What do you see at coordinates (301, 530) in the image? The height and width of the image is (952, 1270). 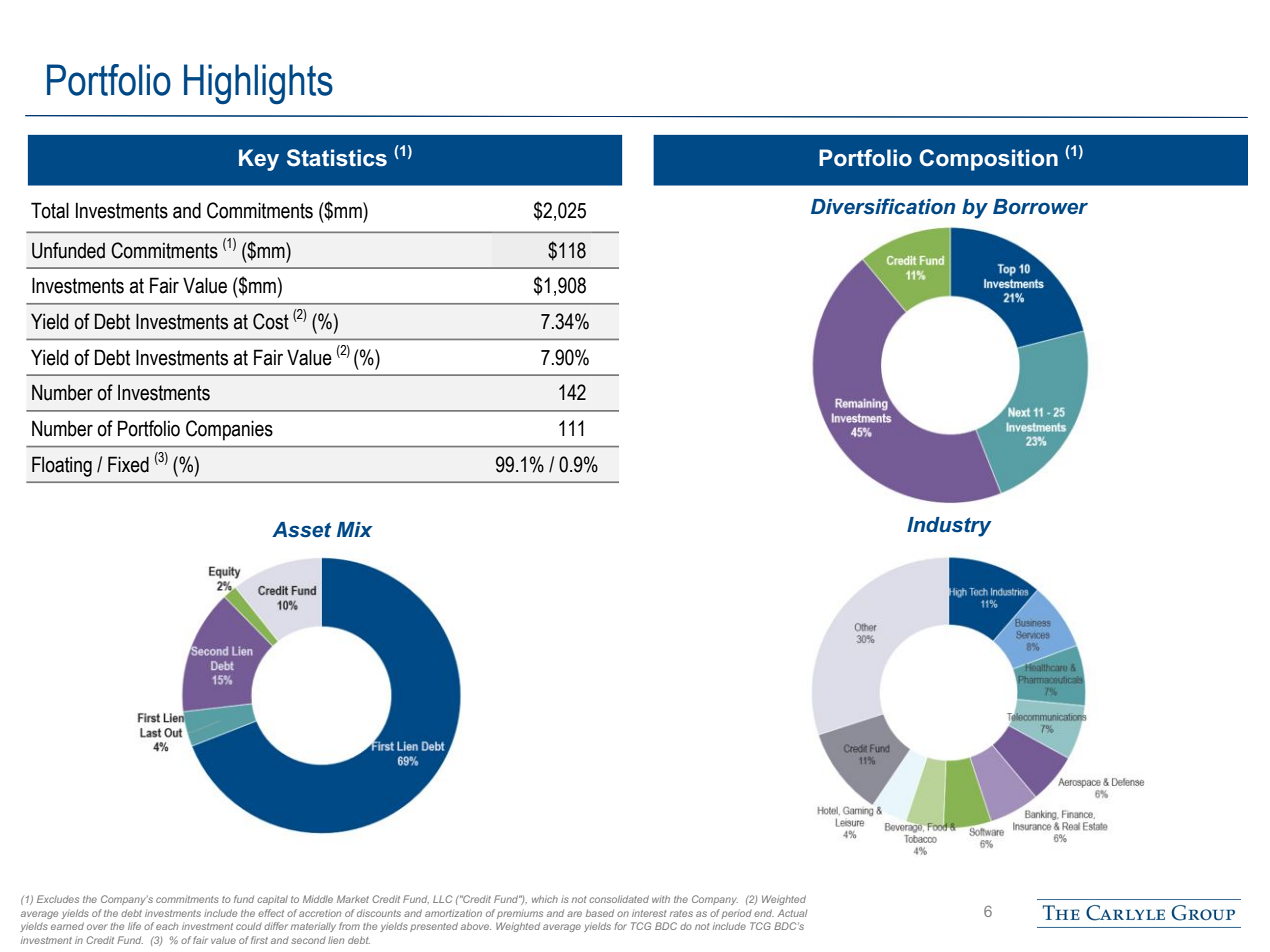 I see `Asset` at bounding box center [301, 530].
